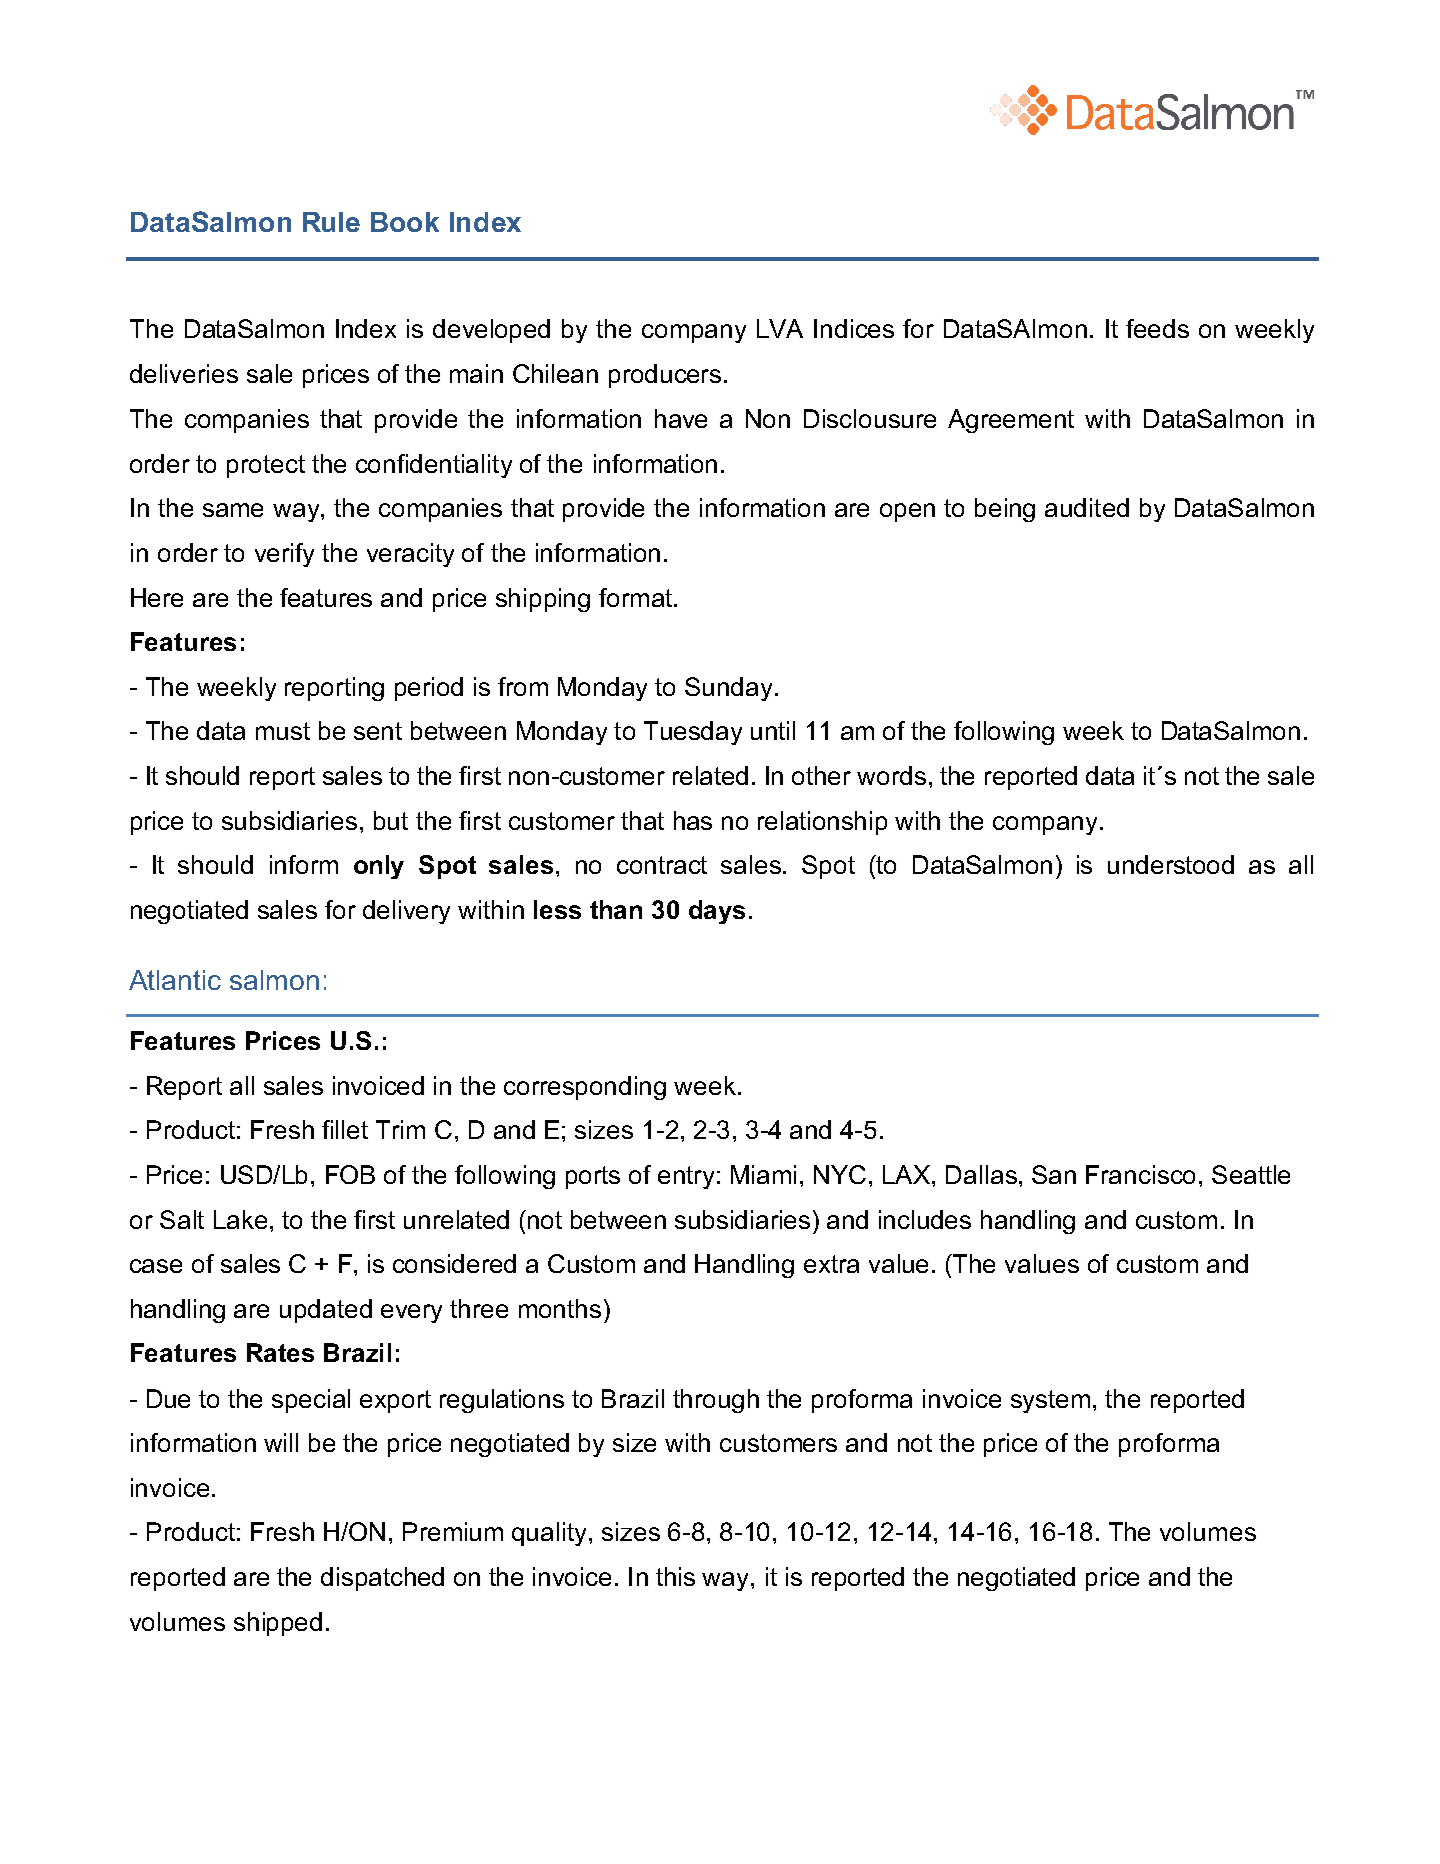 This page has width=1440, height=1864. Describe the element at coordinates (780, 328) in the page. I see `LVA` at that location.
